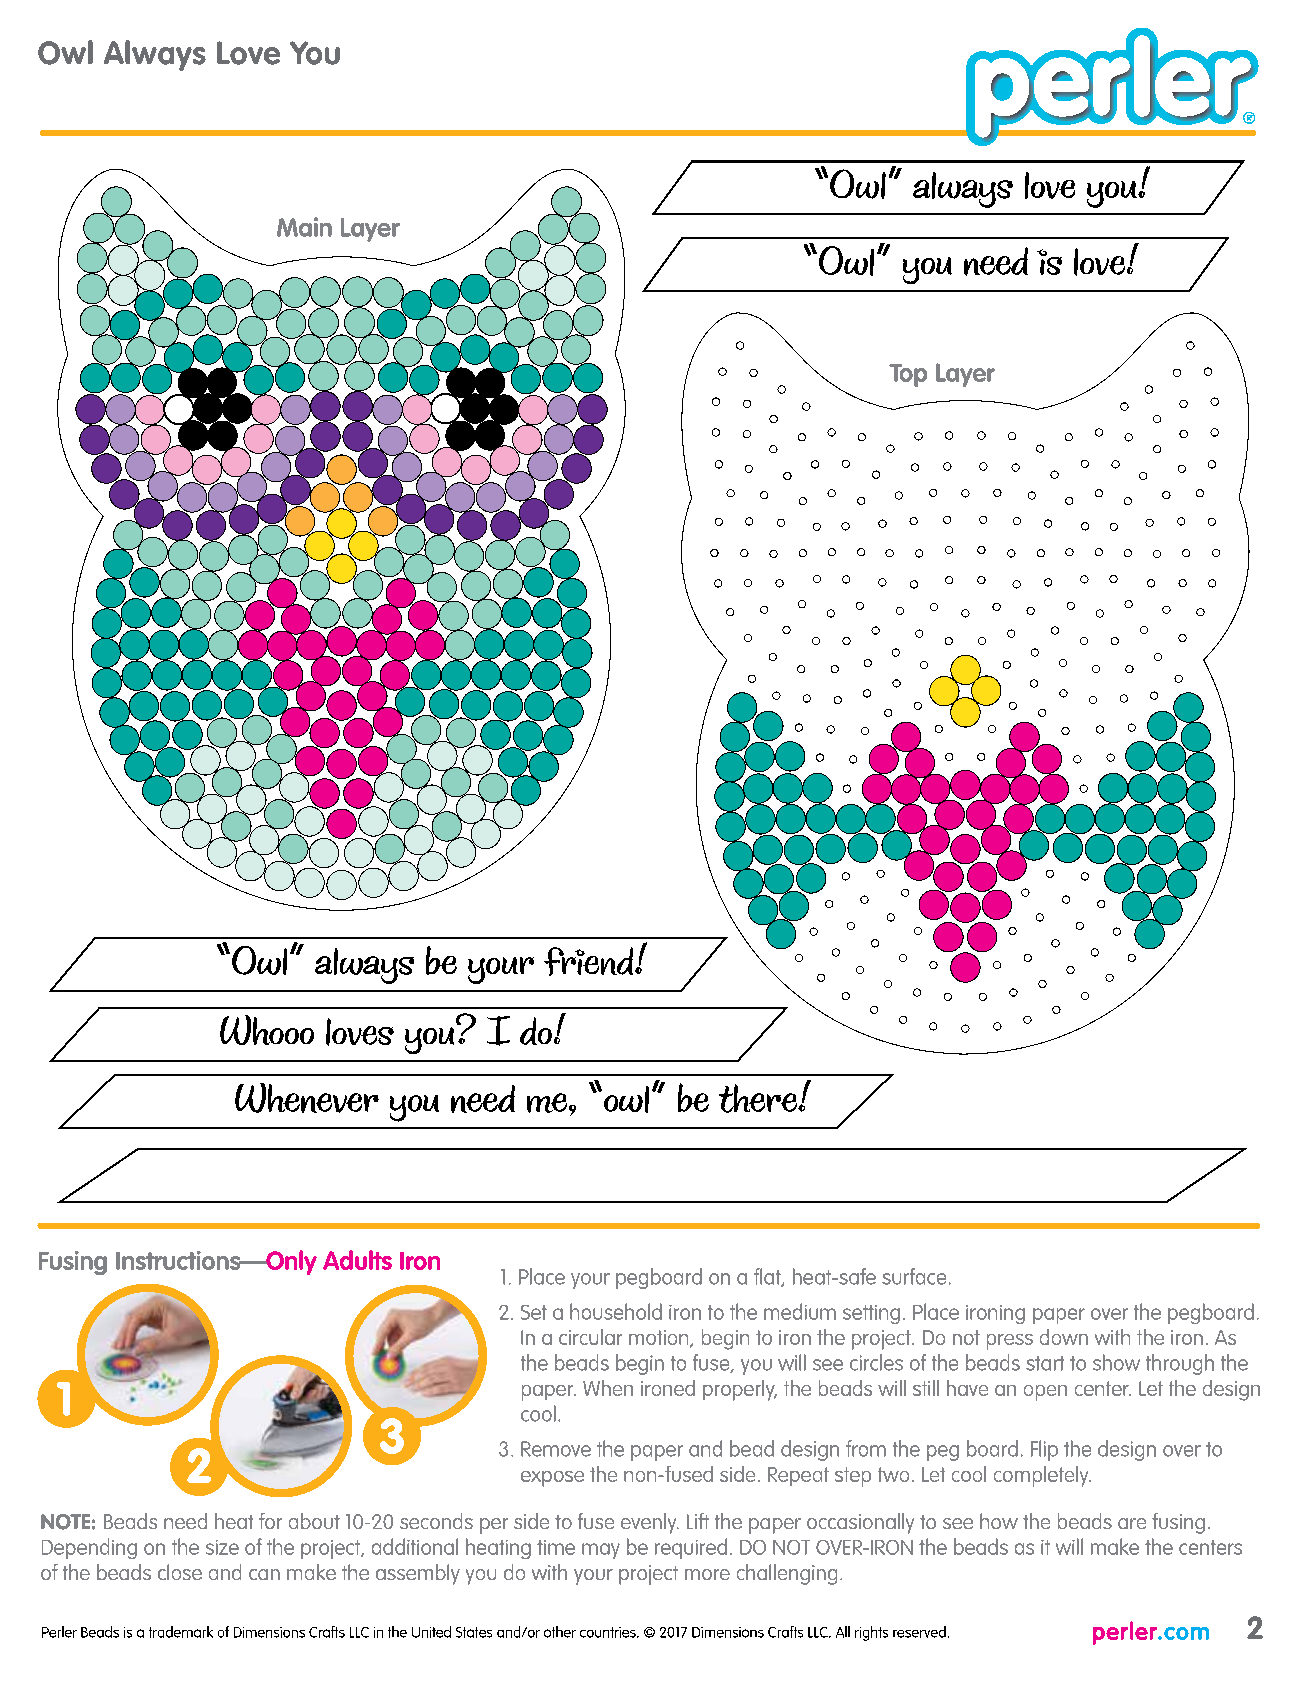 The image size is (1299, 1681). I want to click on countries, so click(609, 1632).
